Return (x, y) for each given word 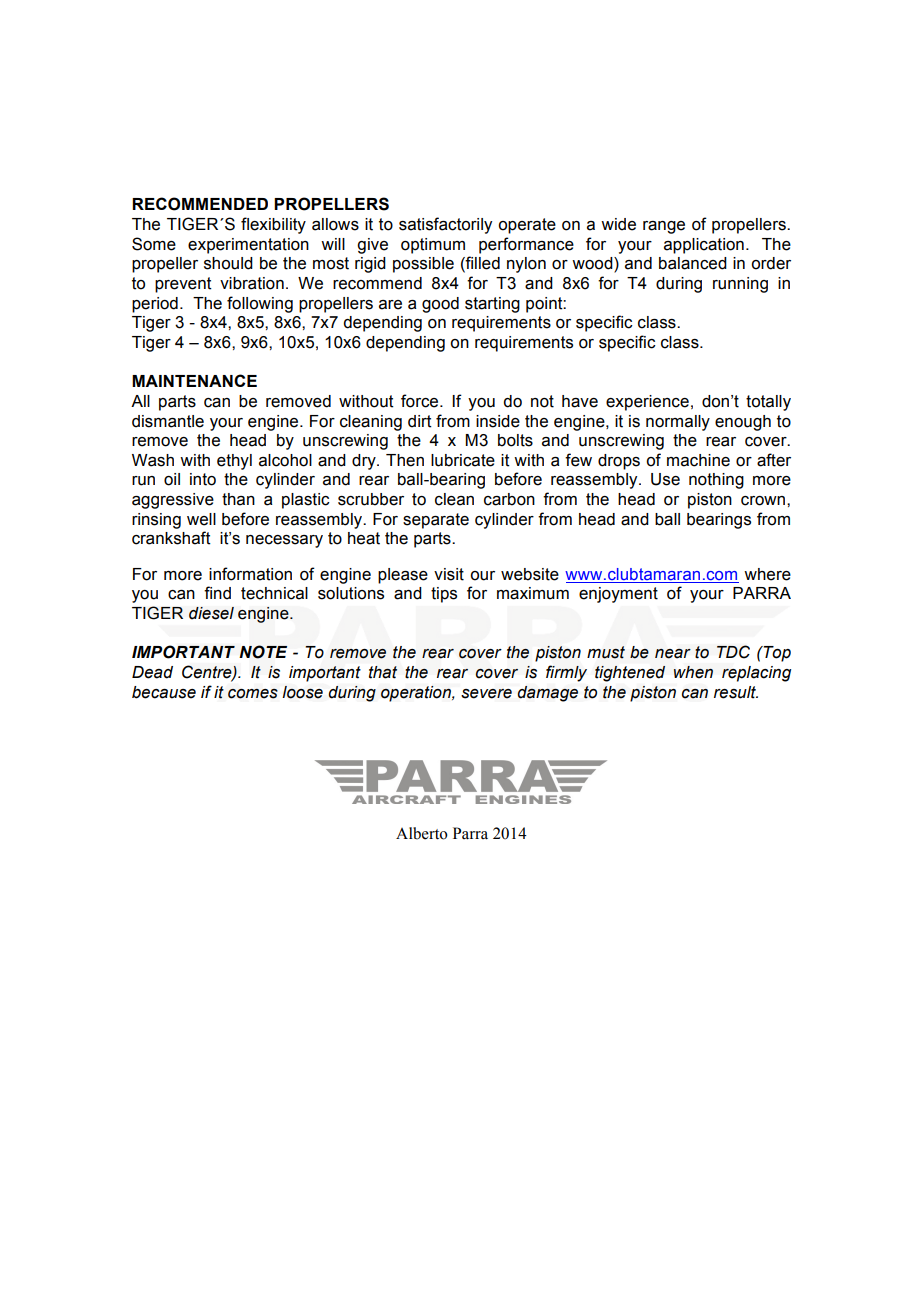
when (693, 672)
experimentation (248, 246)
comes (253, 694)
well (201, 519)
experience (647, 403)
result (736, 692)
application (704, 246)
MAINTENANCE (194, 380)
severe (486, 694)
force (421, 401)
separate (436, 521)
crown (764, 501)
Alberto (422, 833)
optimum (433, 246)
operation (417, 694)
